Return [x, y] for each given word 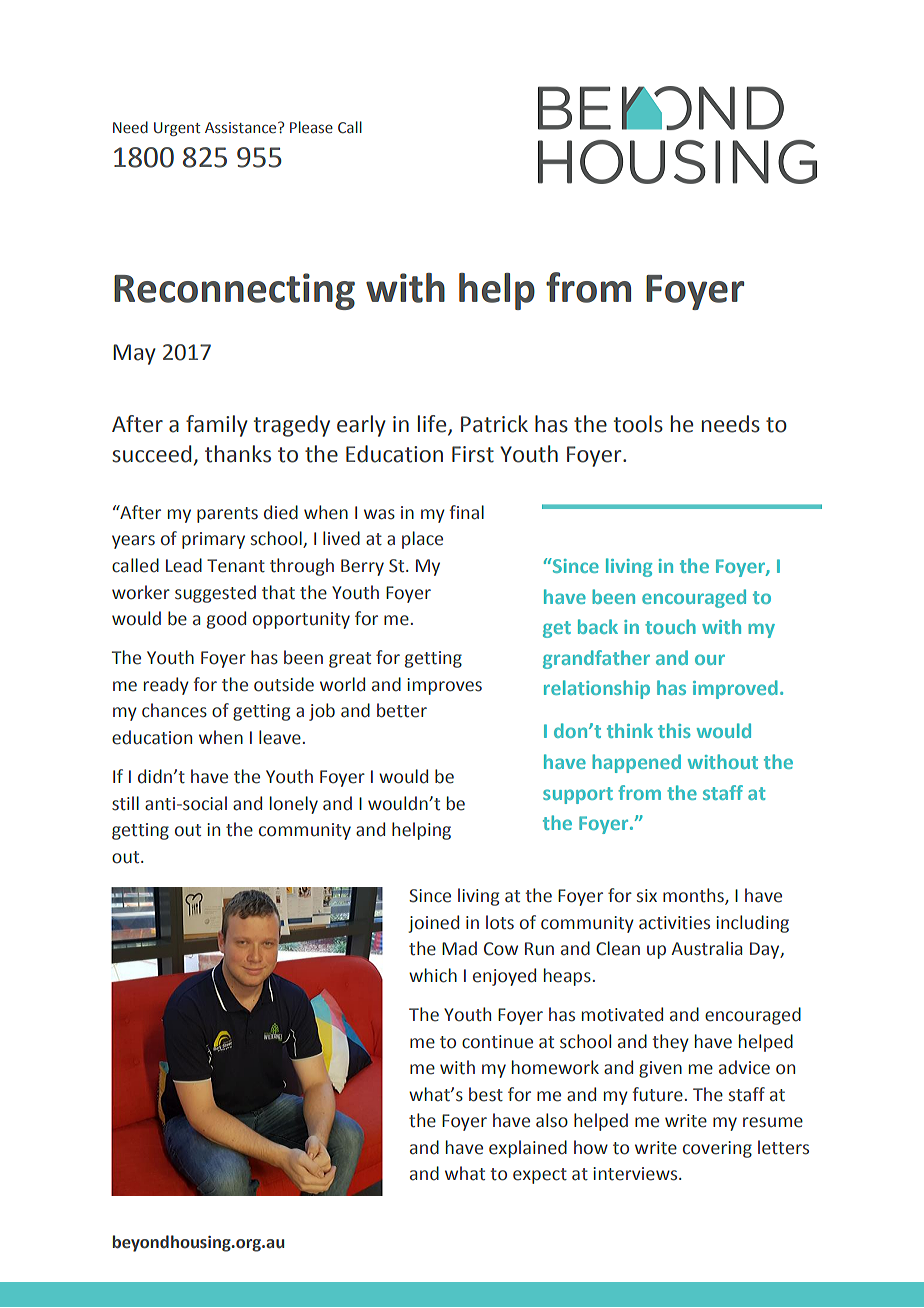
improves [444, 686]
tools [638, 424]
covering [717, 1149]
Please [311, 127]
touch [670, 626]
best [486, 1094]
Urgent [177, 129]
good [226, 620]
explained [528, 1149]
